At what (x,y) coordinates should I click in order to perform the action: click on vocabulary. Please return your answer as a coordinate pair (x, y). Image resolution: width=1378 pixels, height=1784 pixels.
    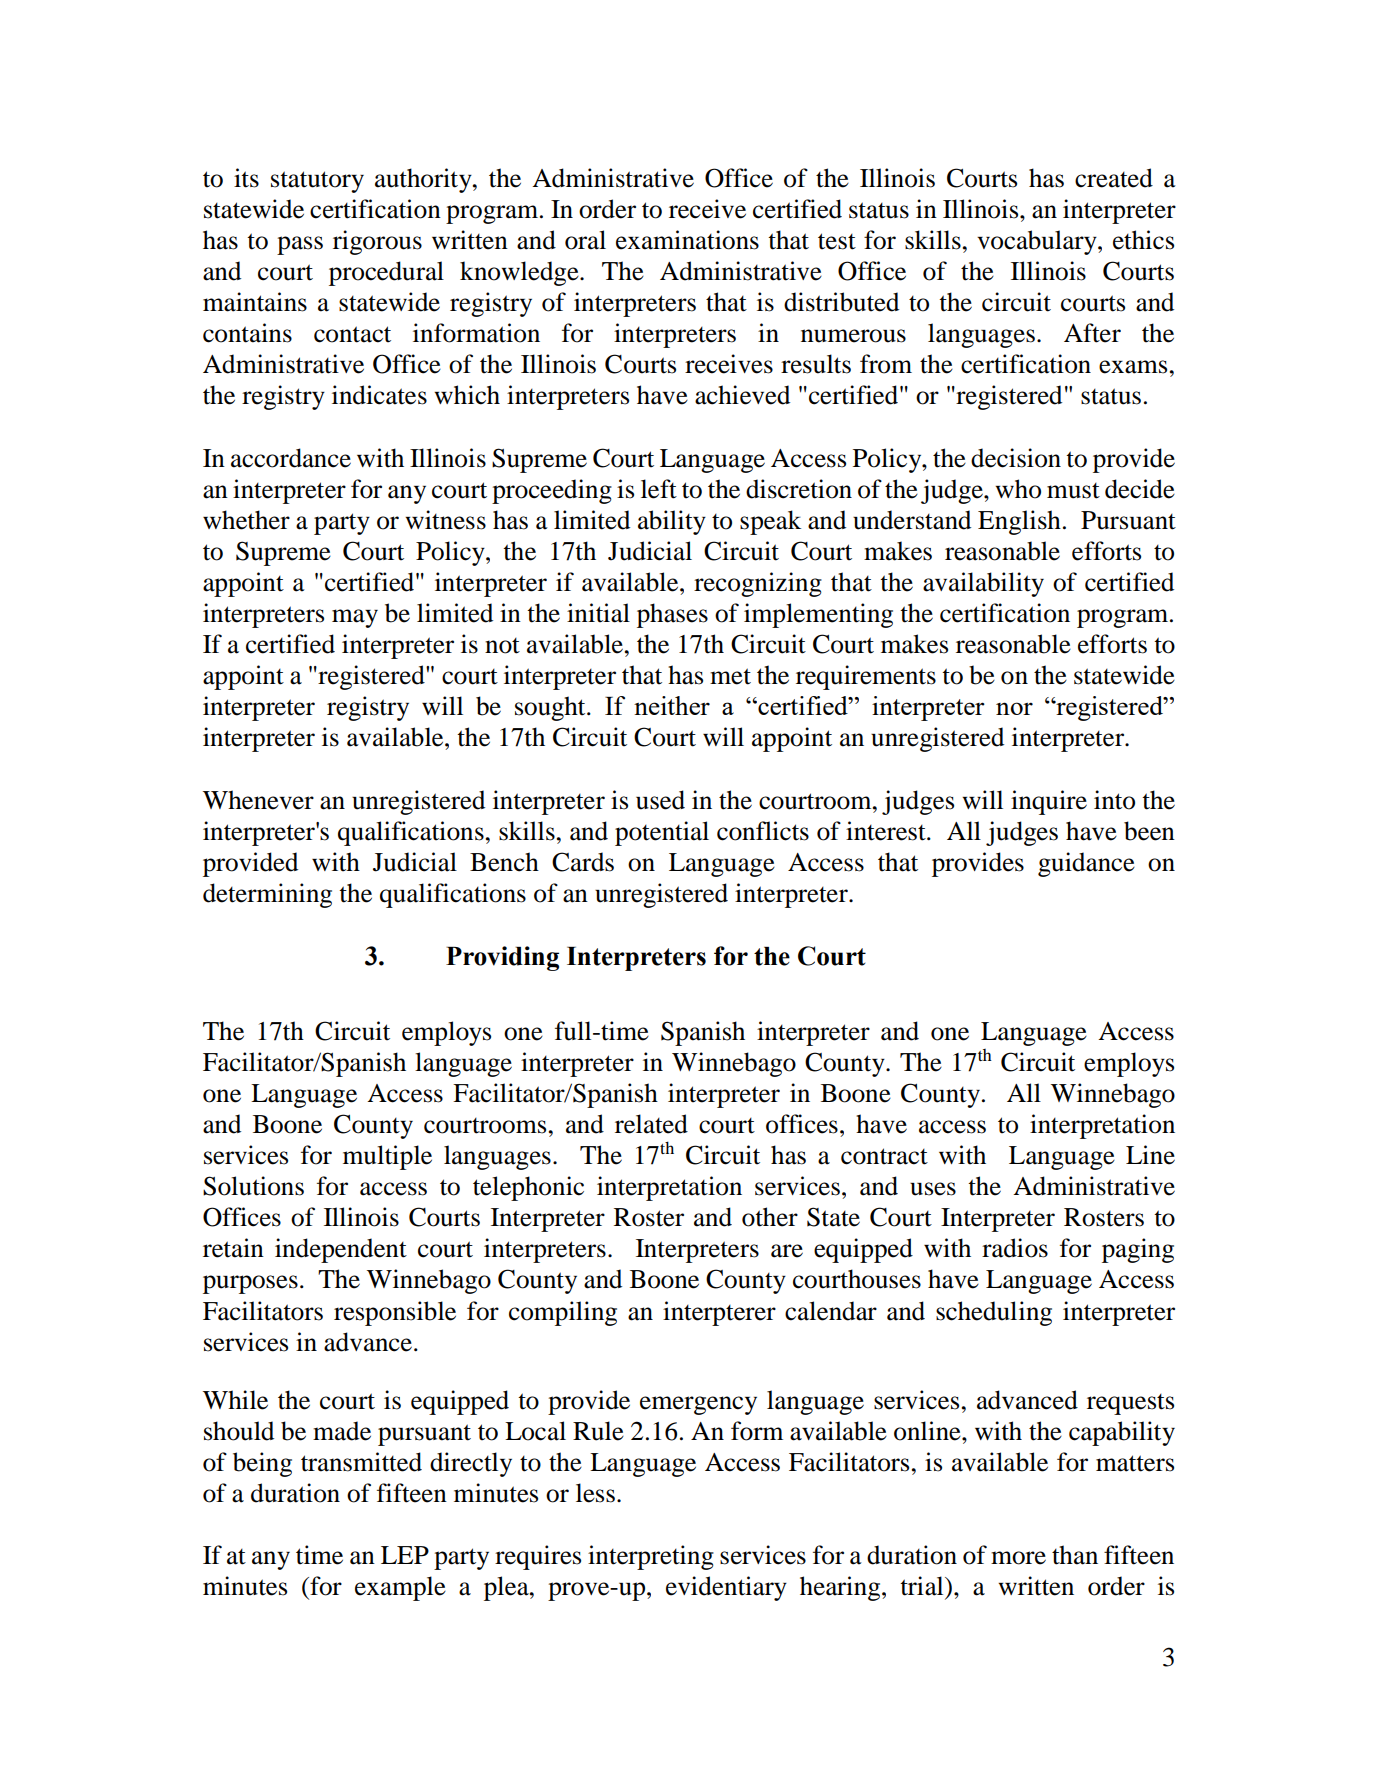
    Looking at the image, I should click on (1038, 242).
